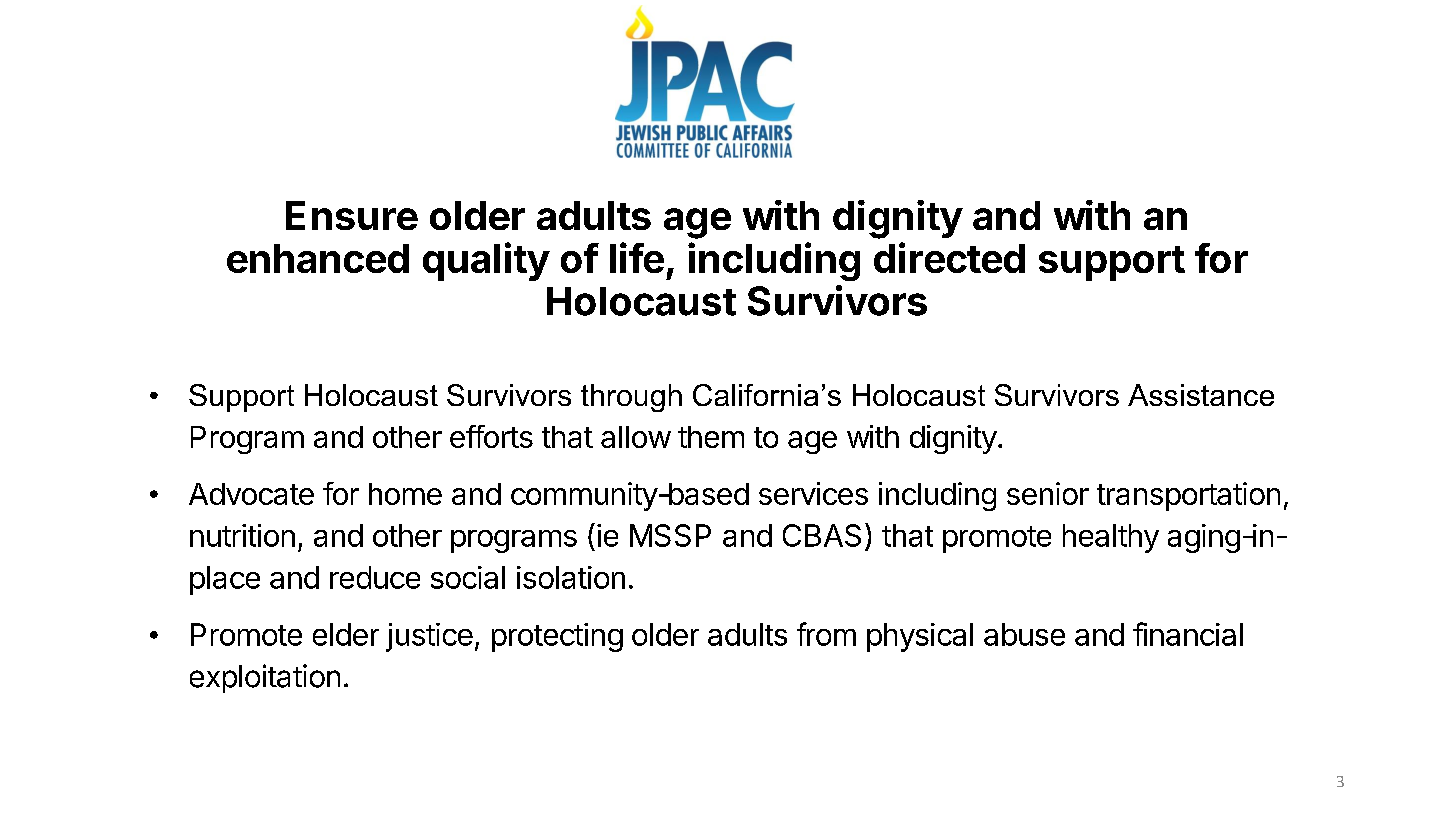 This document has height=819, width=1456. I want to click on exploitation, so click(265, 678).
